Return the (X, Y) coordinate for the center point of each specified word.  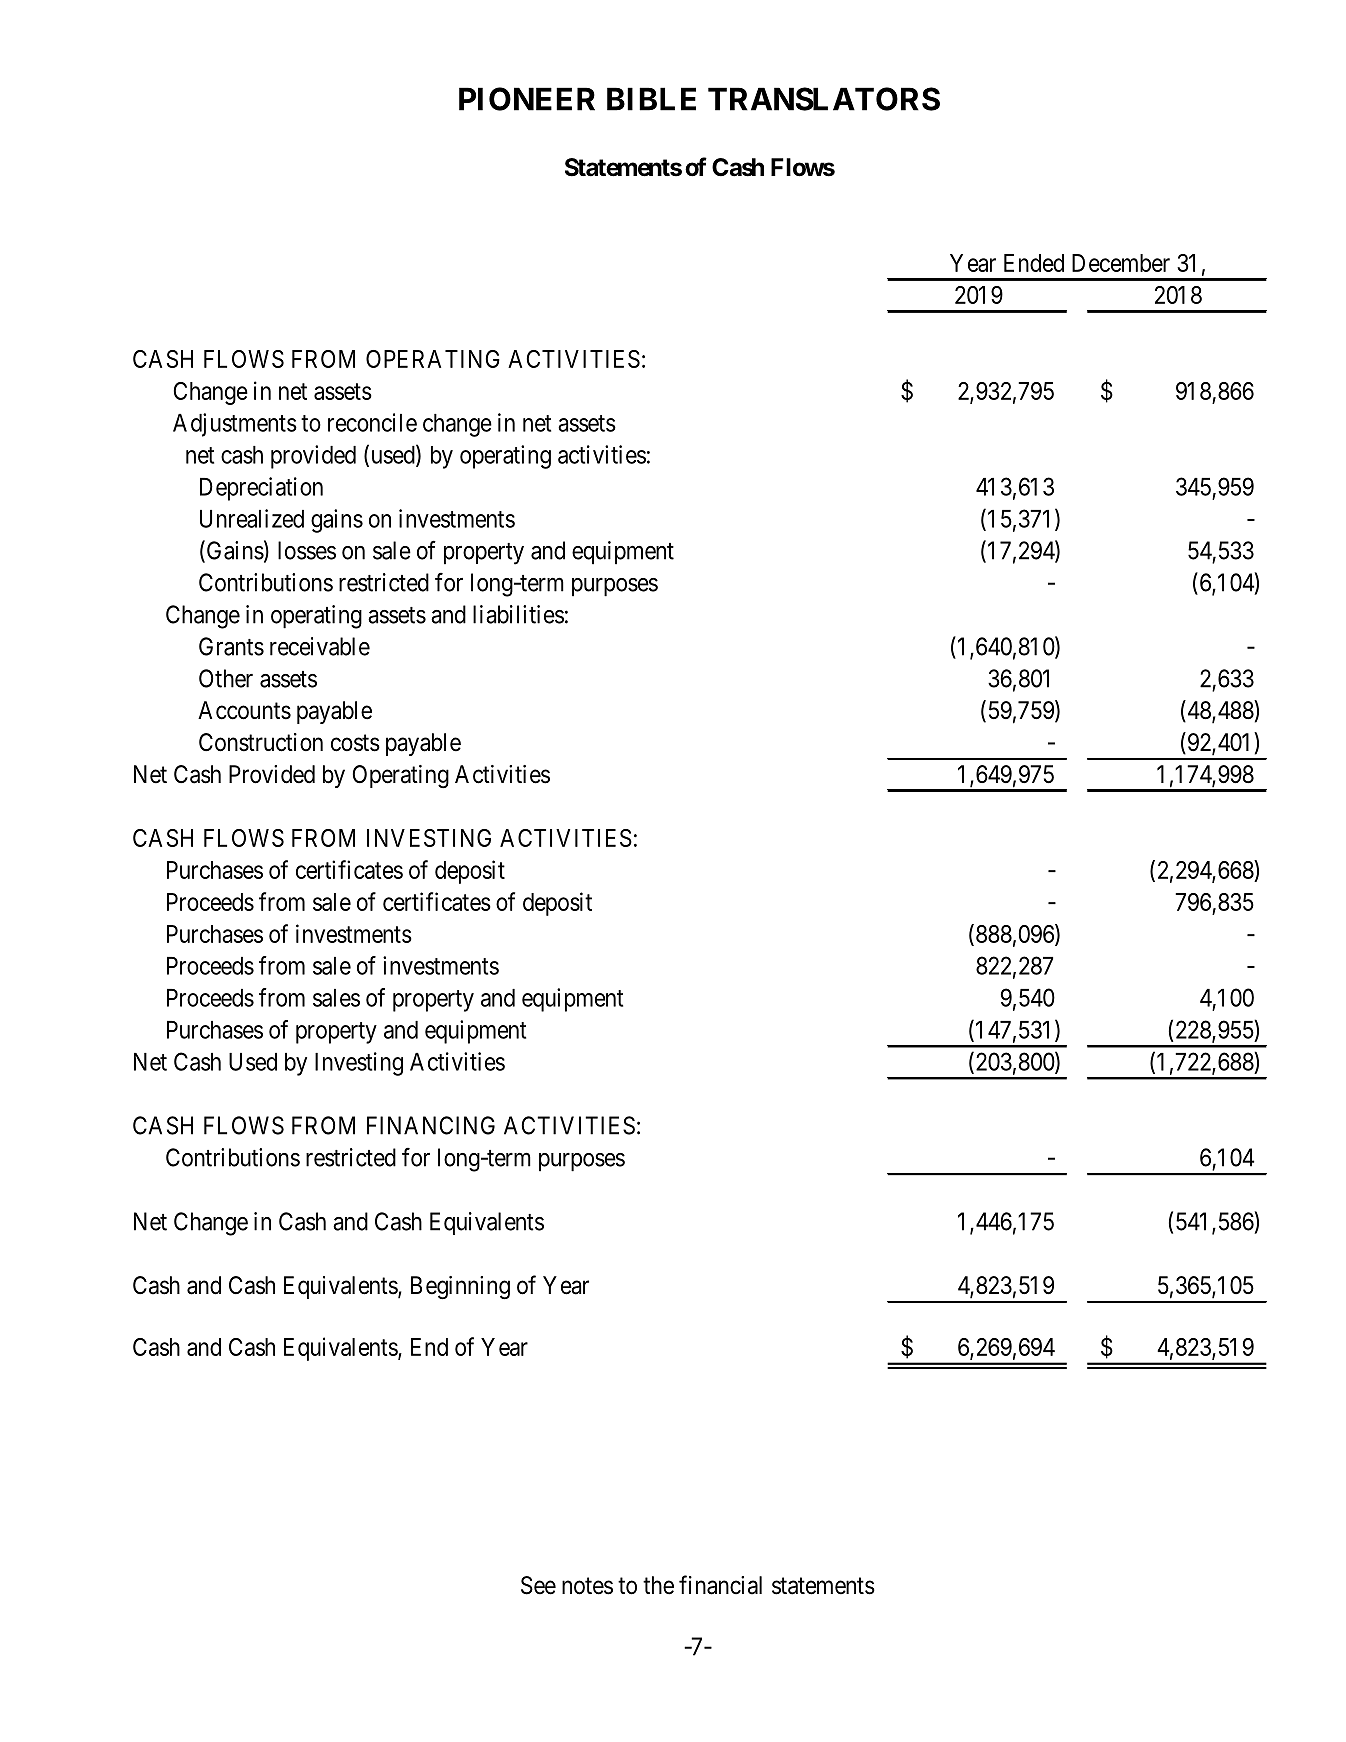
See (538, 1585)
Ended (1034, 263)
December (1121, 263)
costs (355, 743)
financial (720, 1585)
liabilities (518, 614)
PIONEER (527, 99)
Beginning (460, 1288)
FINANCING (431, 1125)
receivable (320, 646)
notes (587, 1586)
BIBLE (651, 99)
